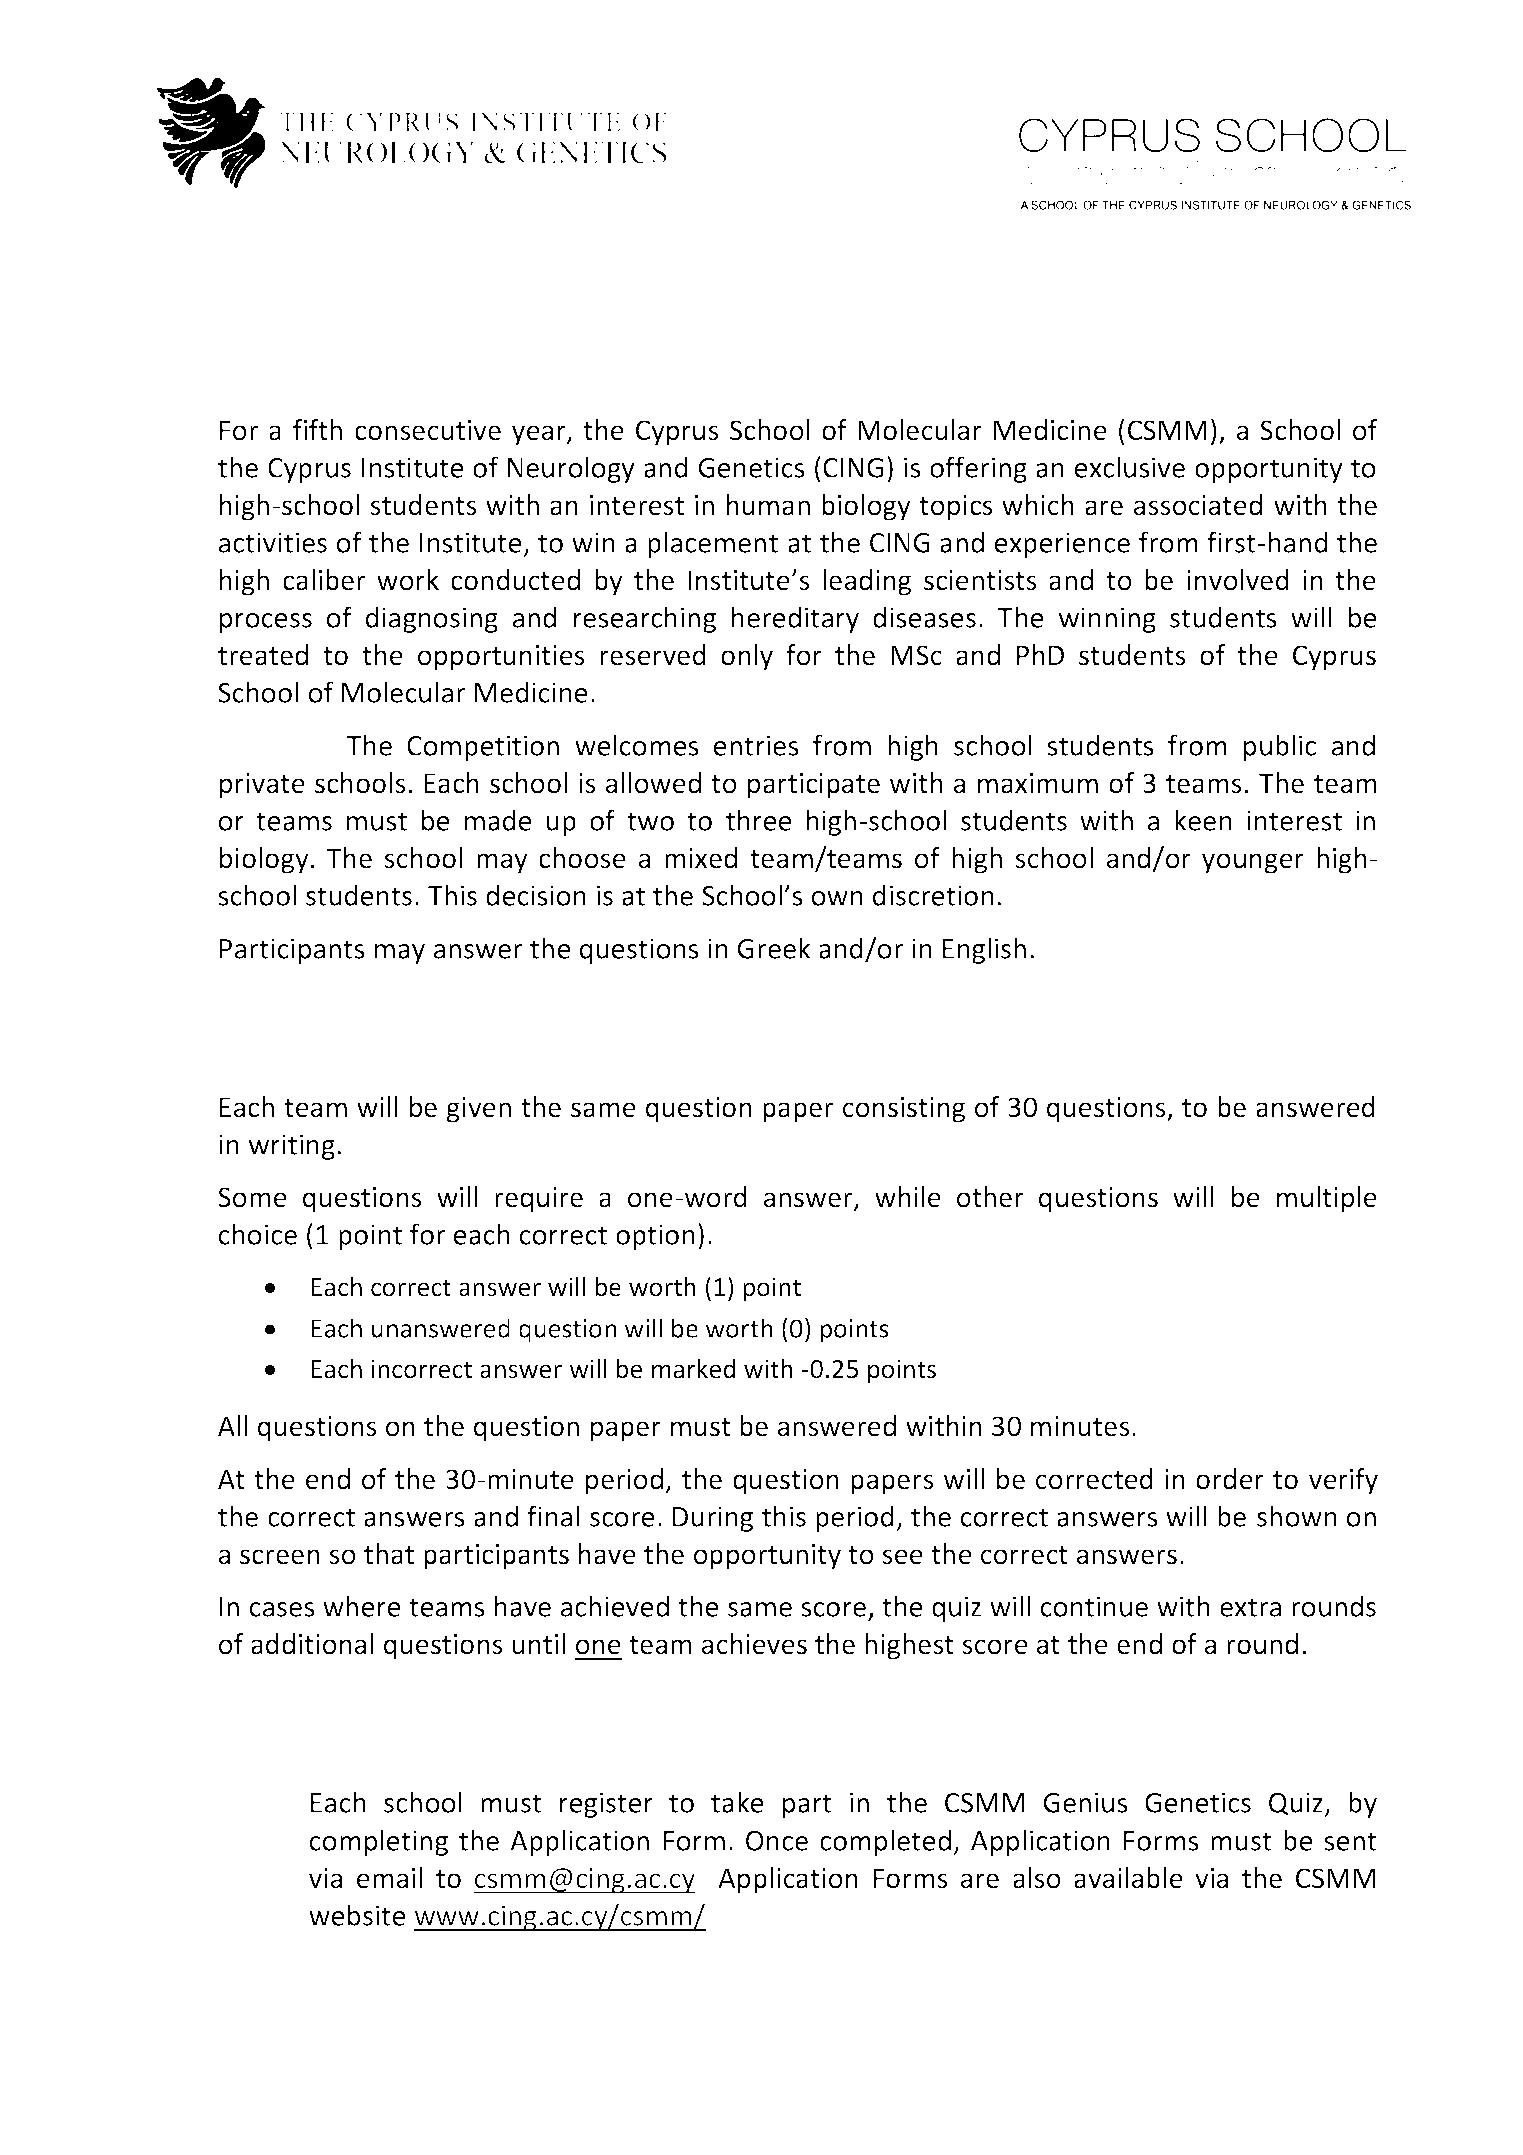  What do you see at coordinates (768, 505) in the screenshot?
I see `human` at bounding box center [768, 505].
